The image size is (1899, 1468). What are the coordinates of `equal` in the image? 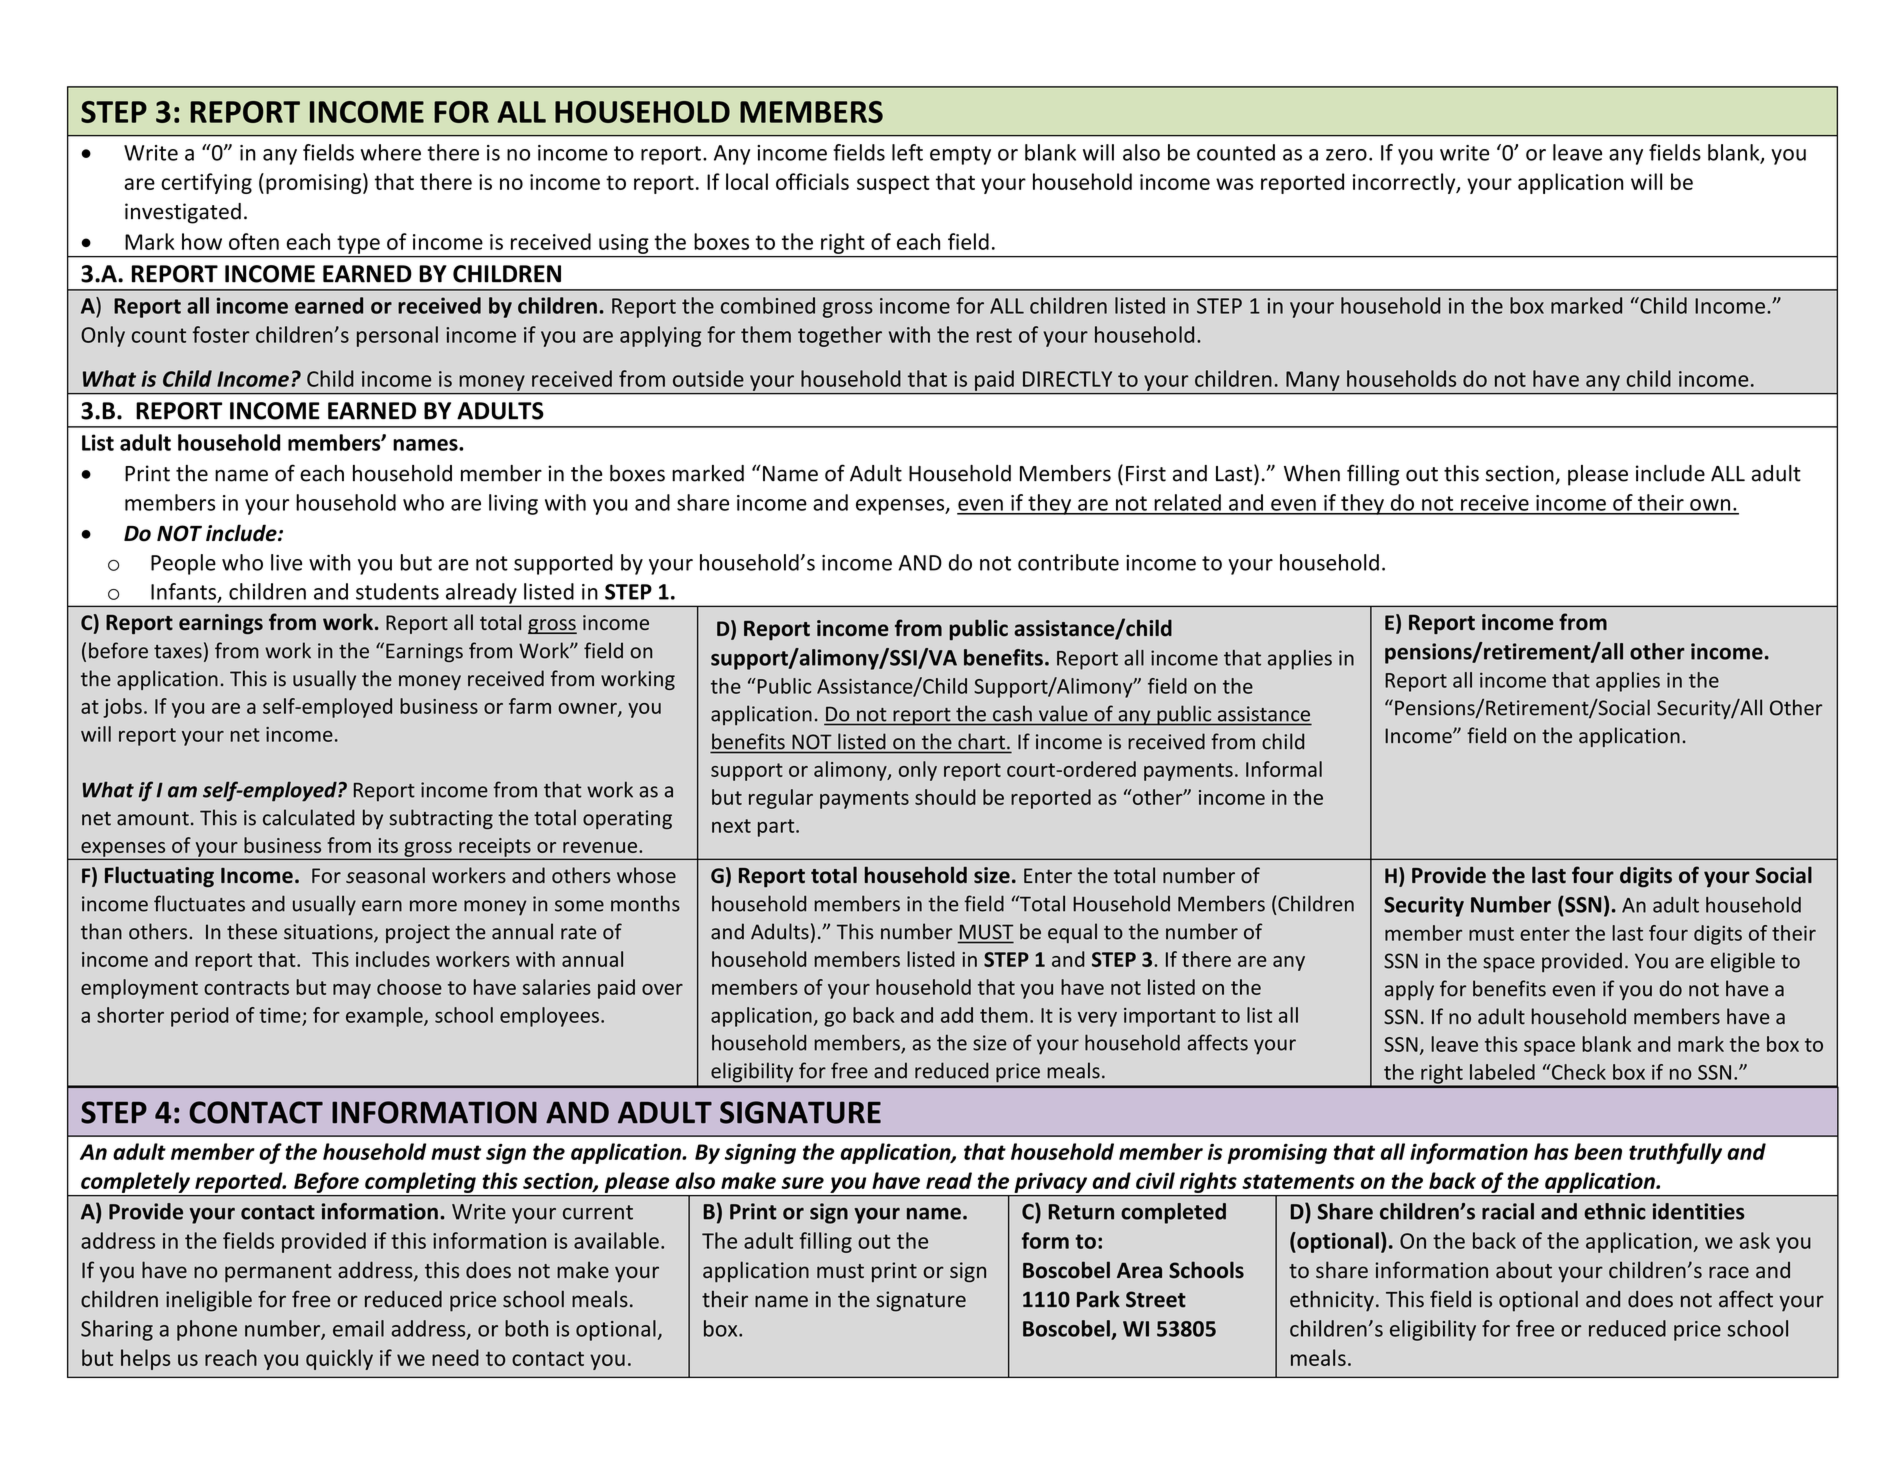 It's located at (1072, 933).
